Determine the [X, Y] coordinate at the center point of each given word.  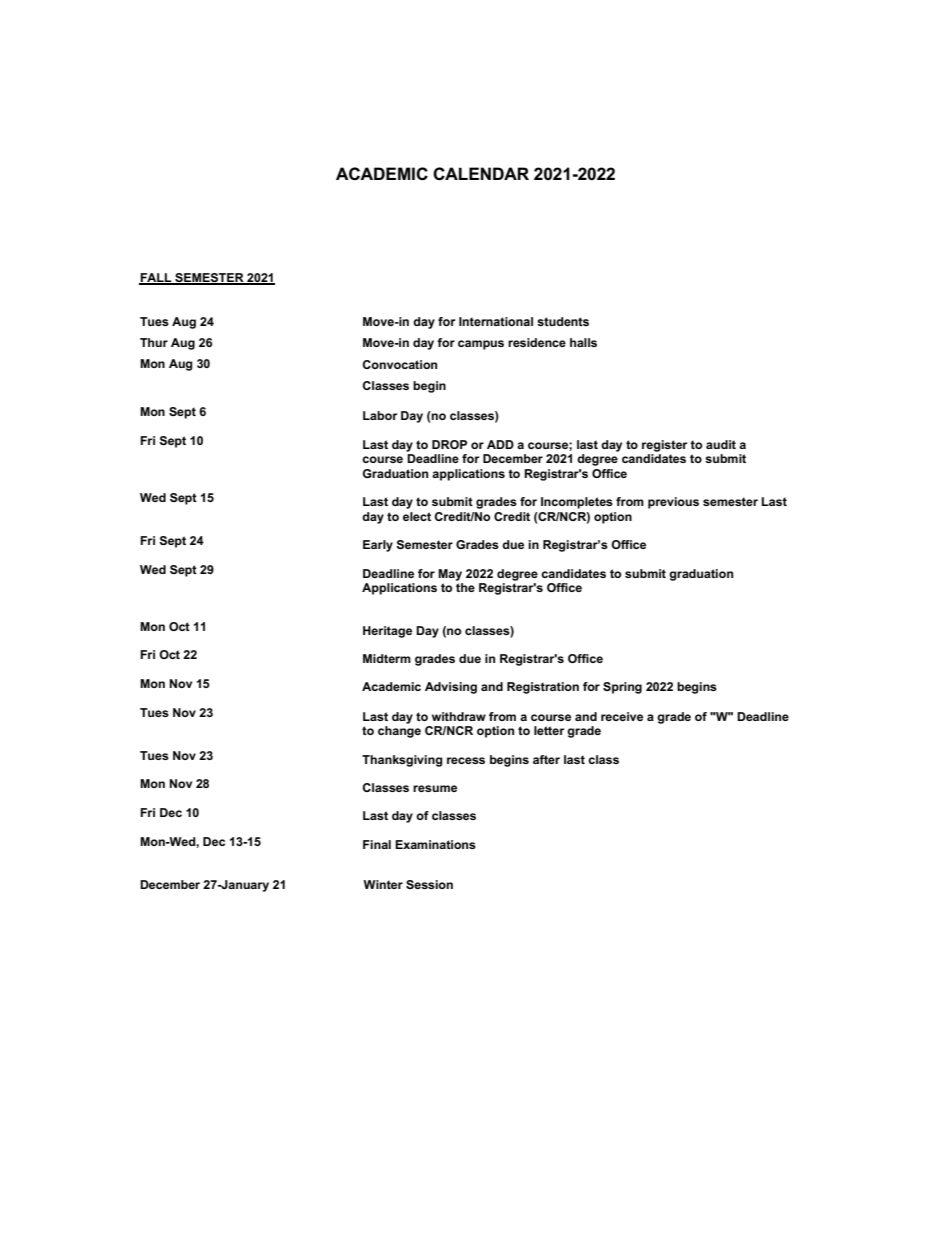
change [399, 732]
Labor [380, 415]
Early [378, 546]
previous [673, 503]
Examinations [435, 844]
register [664, 446]
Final [377, 844]
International [496, 321]
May [450, 575]
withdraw [459, 716]
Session [429, 884]
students [563, 321]
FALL [156, 279]
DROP [449, 444]
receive [622, 716]
